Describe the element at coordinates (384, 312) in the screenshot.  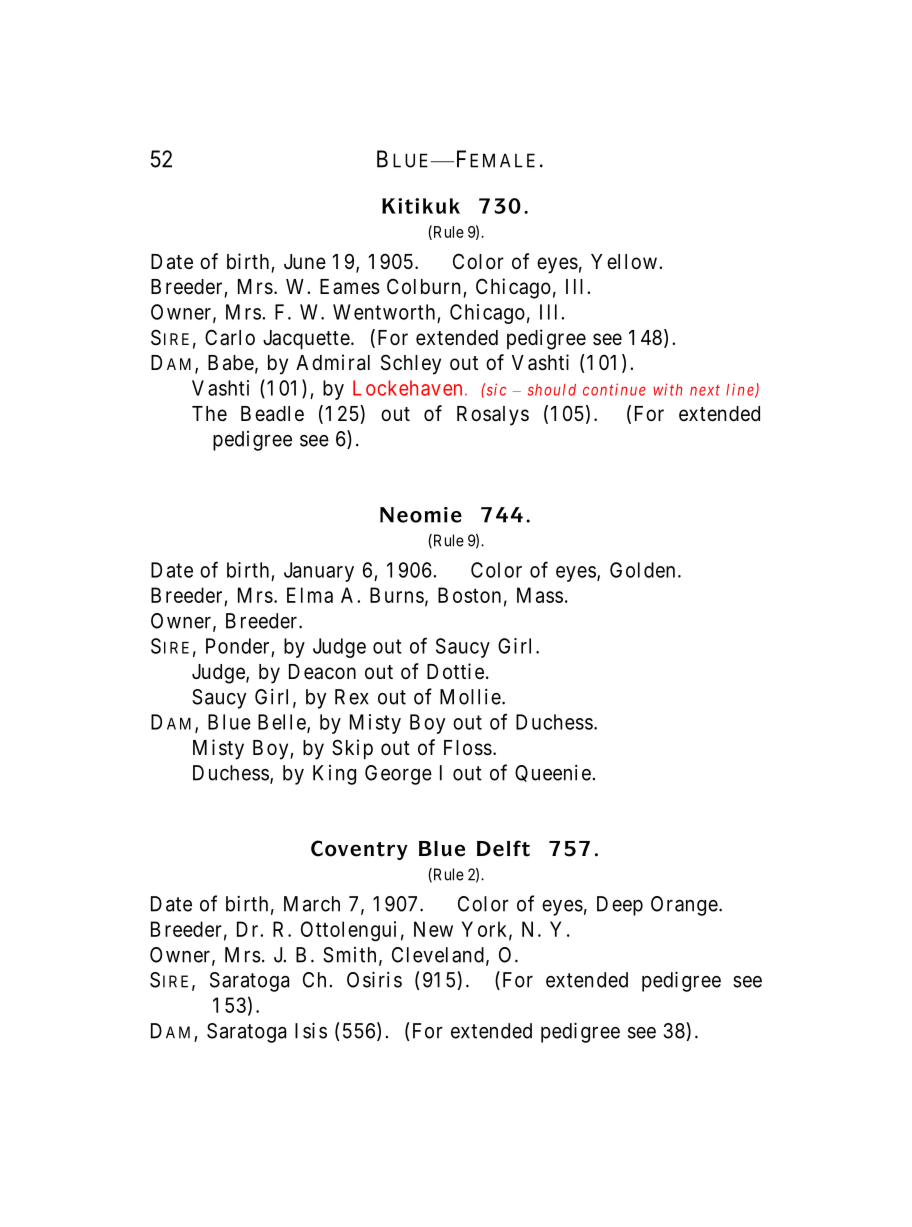
I see `Wentworth` at that location.
